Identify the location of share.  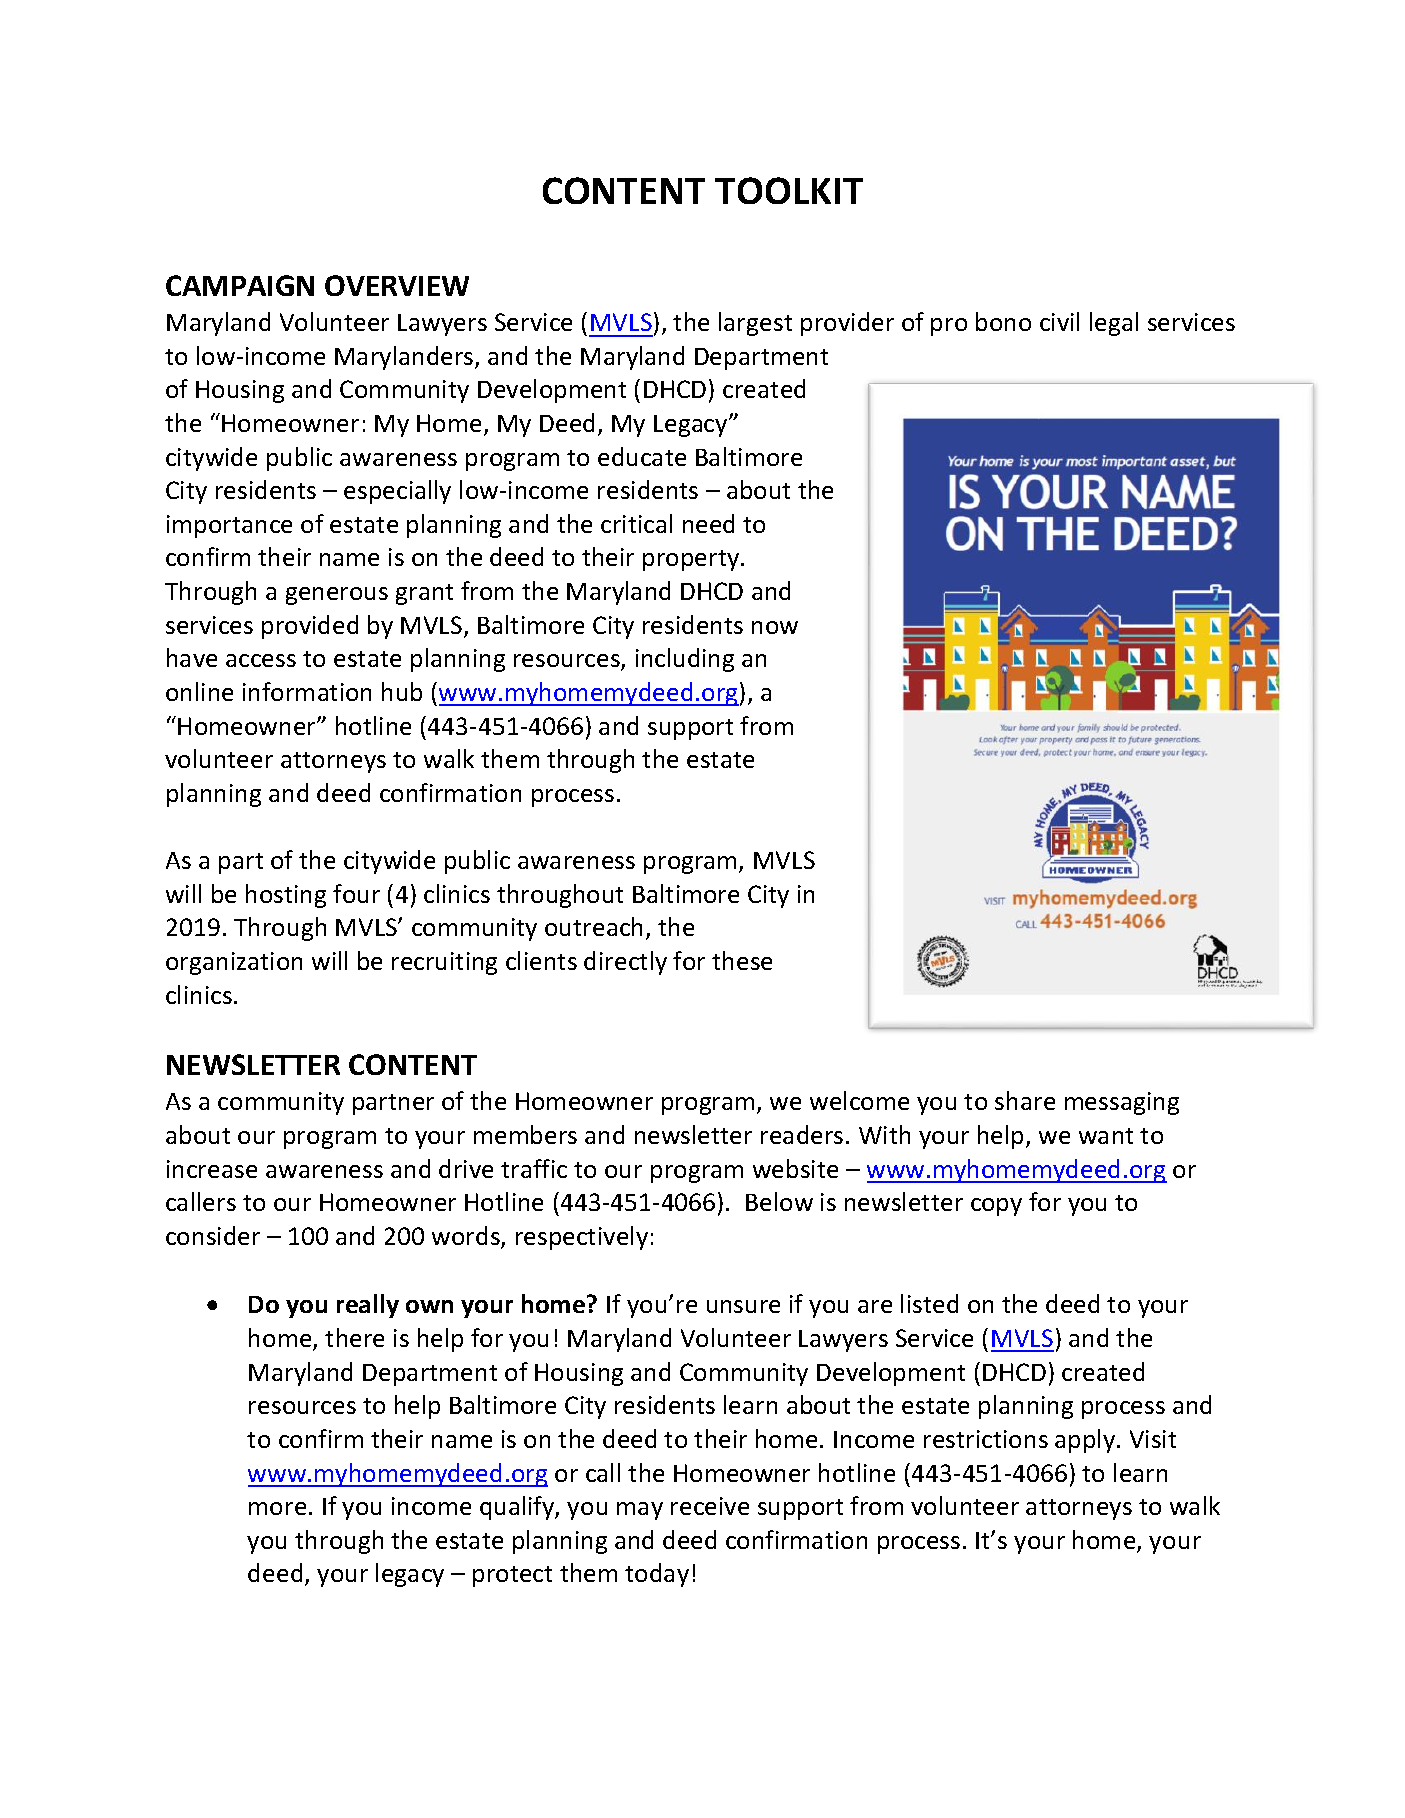
(1025, 1100).
